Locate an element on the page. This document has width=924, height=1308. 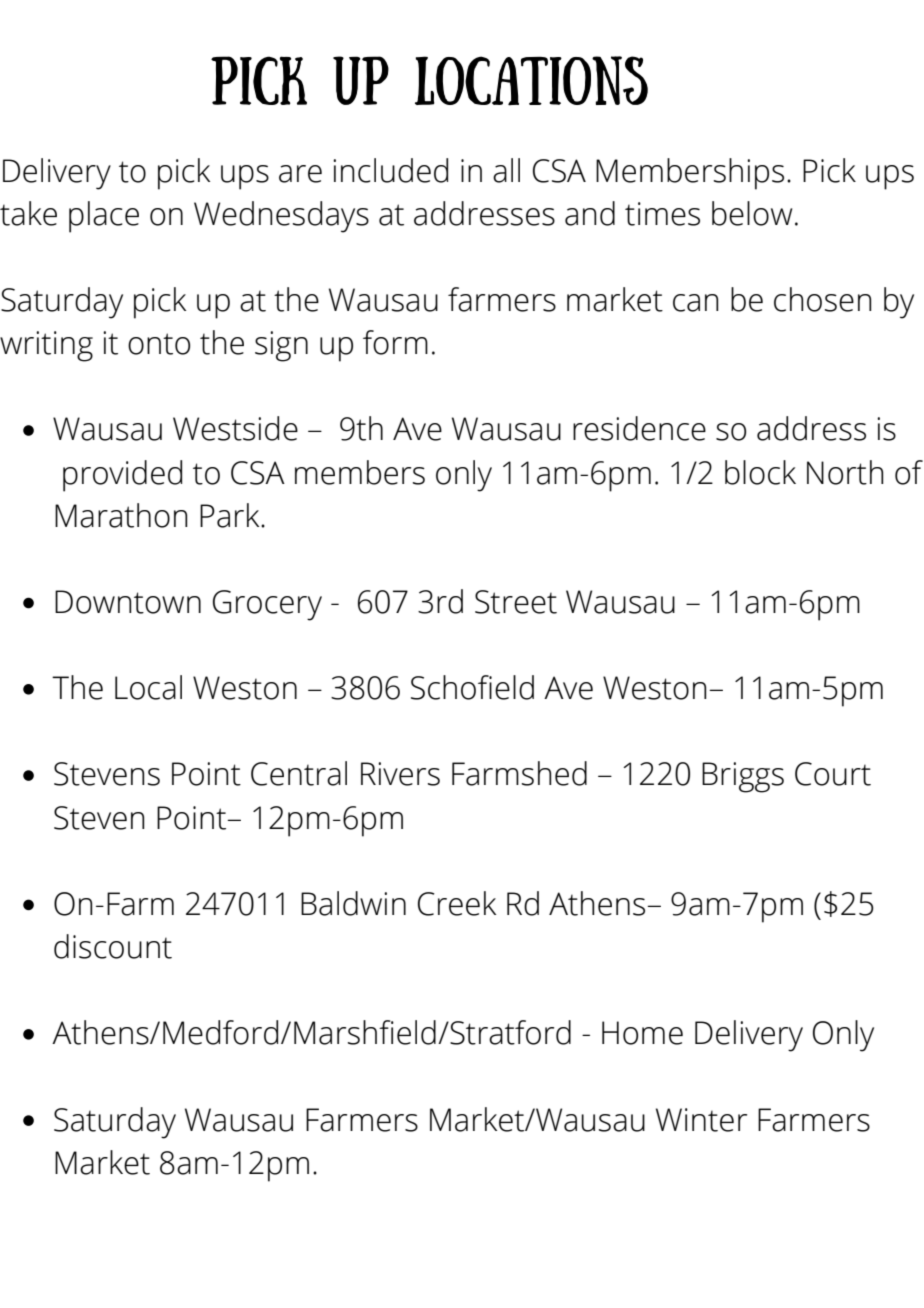
Street is located at coordinates (516, 602).
